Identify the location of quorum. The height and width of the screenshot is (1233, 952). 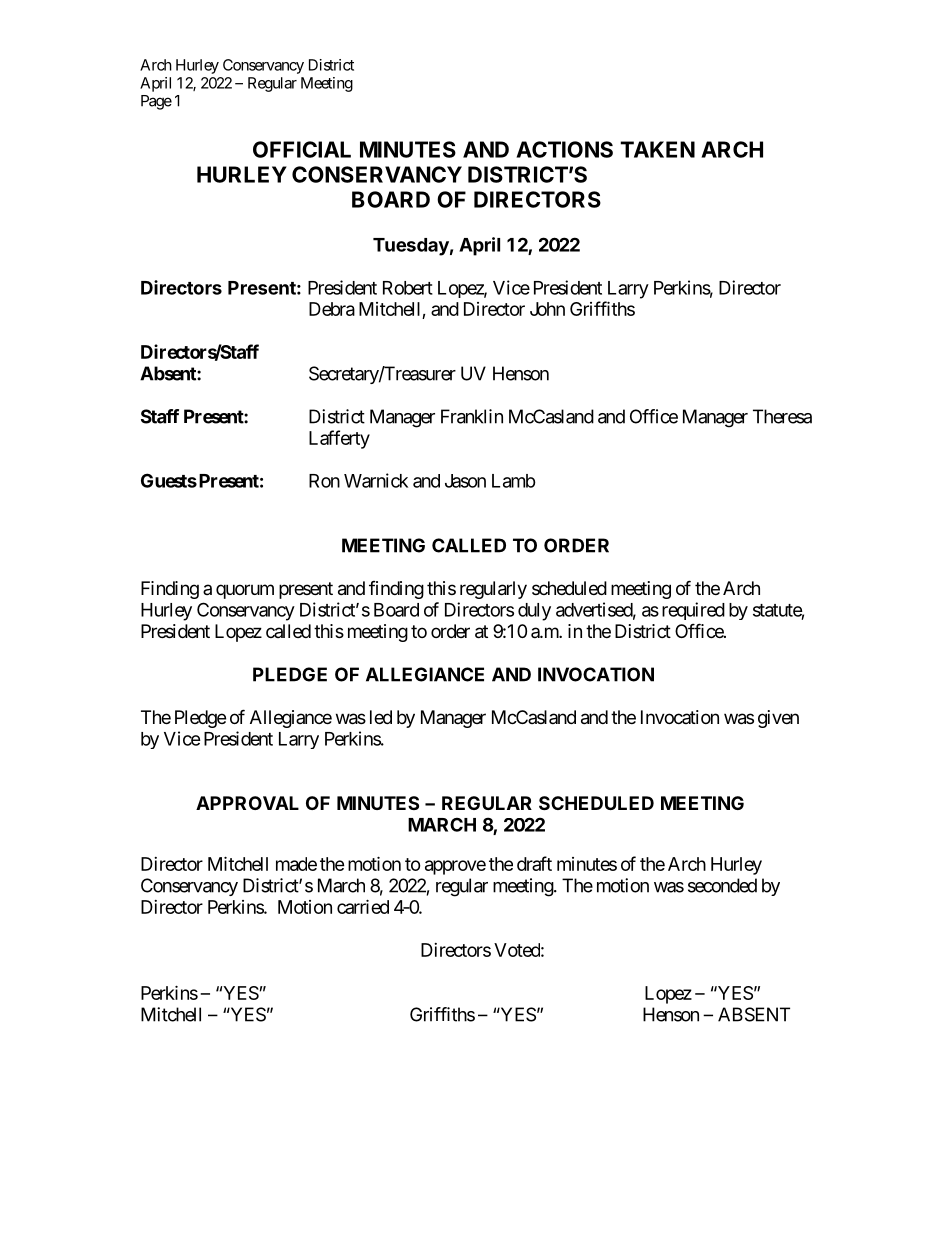
(245, 591).
